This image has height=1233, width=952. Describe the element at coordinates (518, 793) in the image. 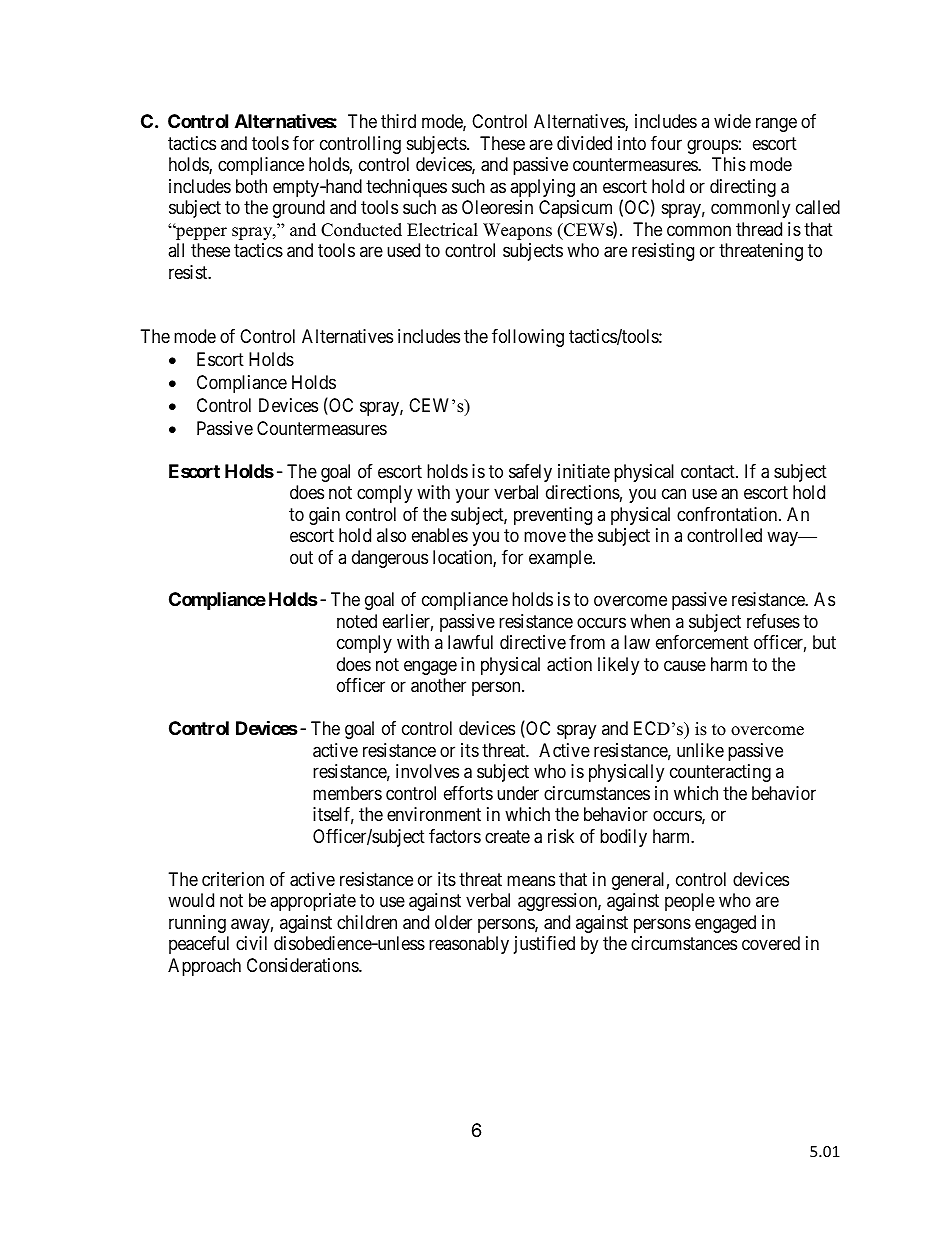

I see `under` at that location.
